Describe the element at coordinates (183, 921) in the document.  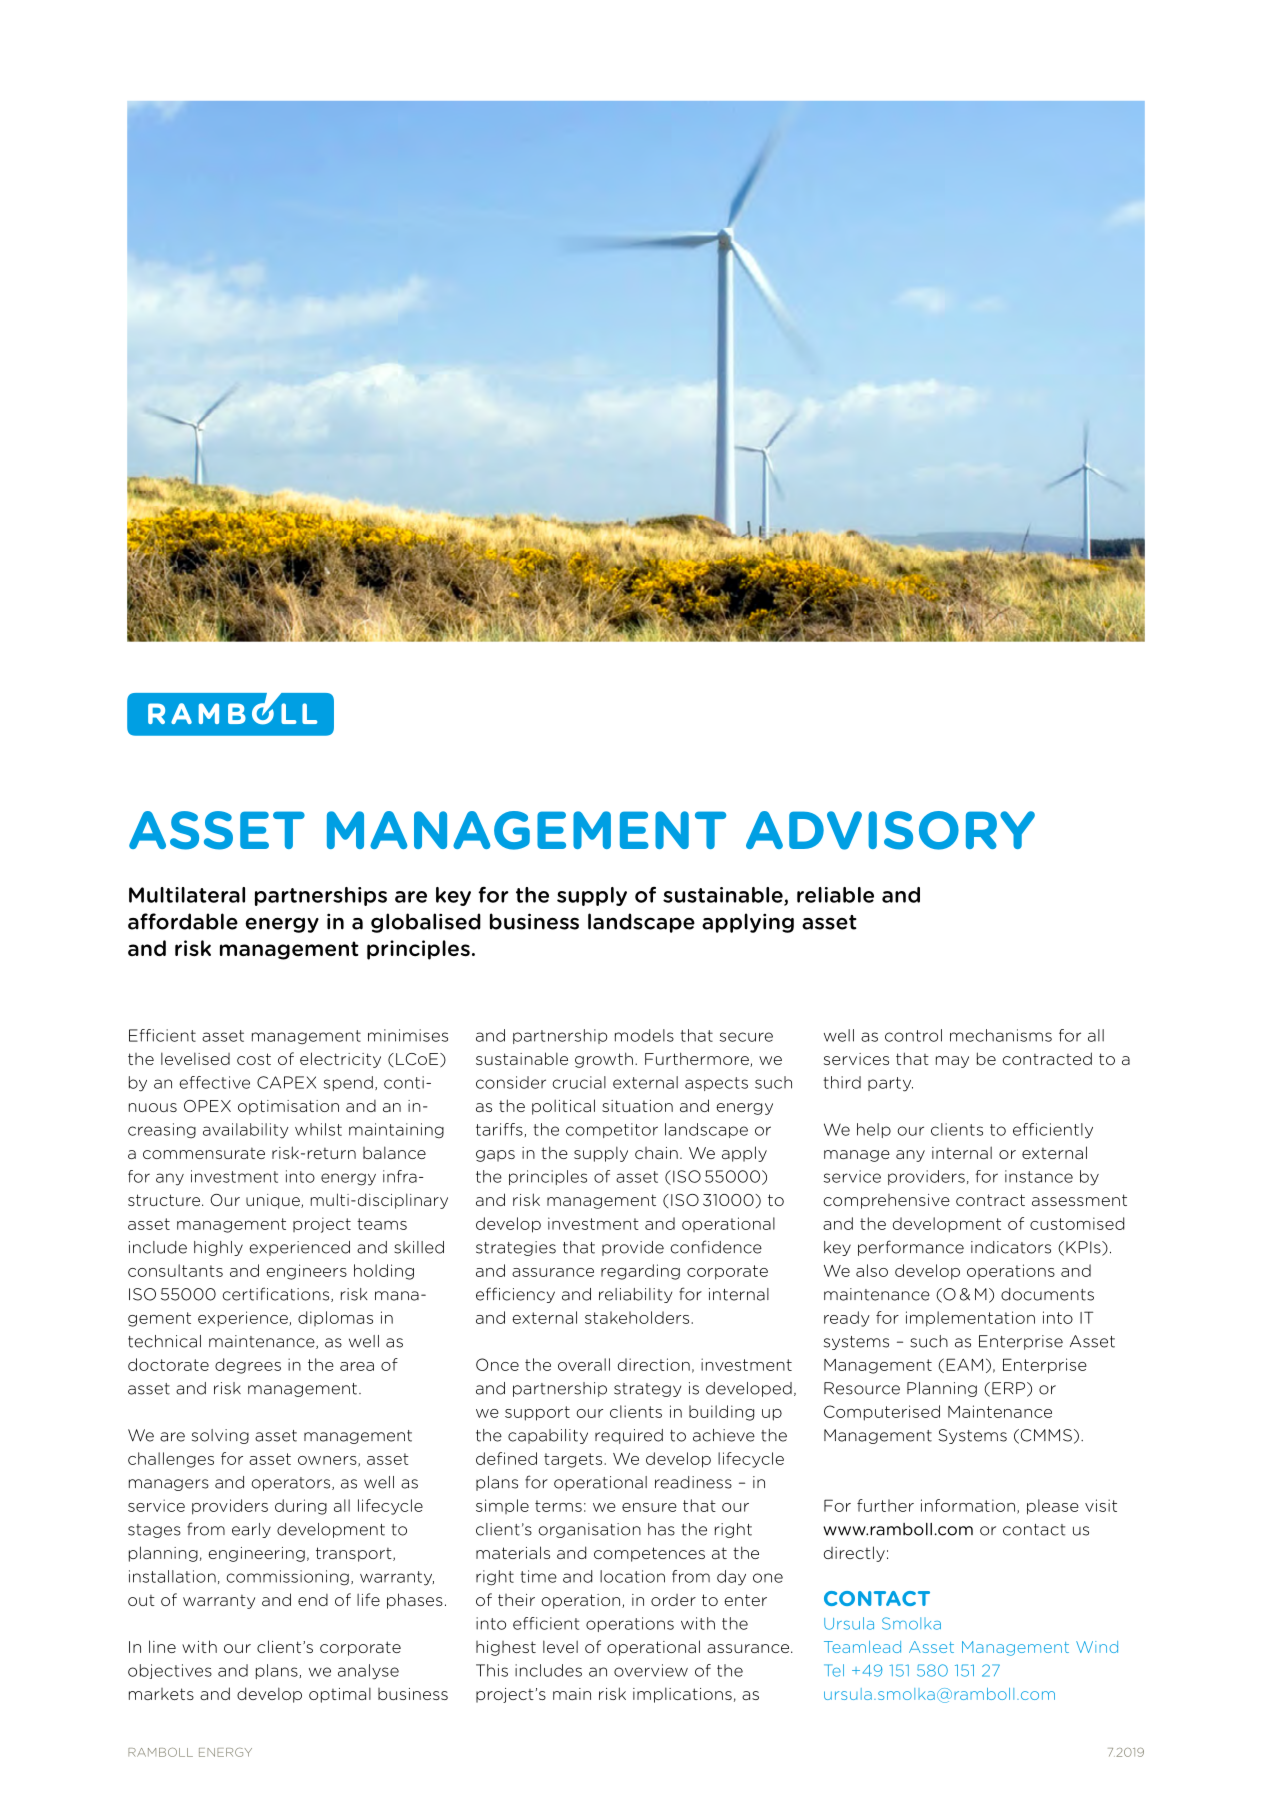
I see `affordable` at that location.
